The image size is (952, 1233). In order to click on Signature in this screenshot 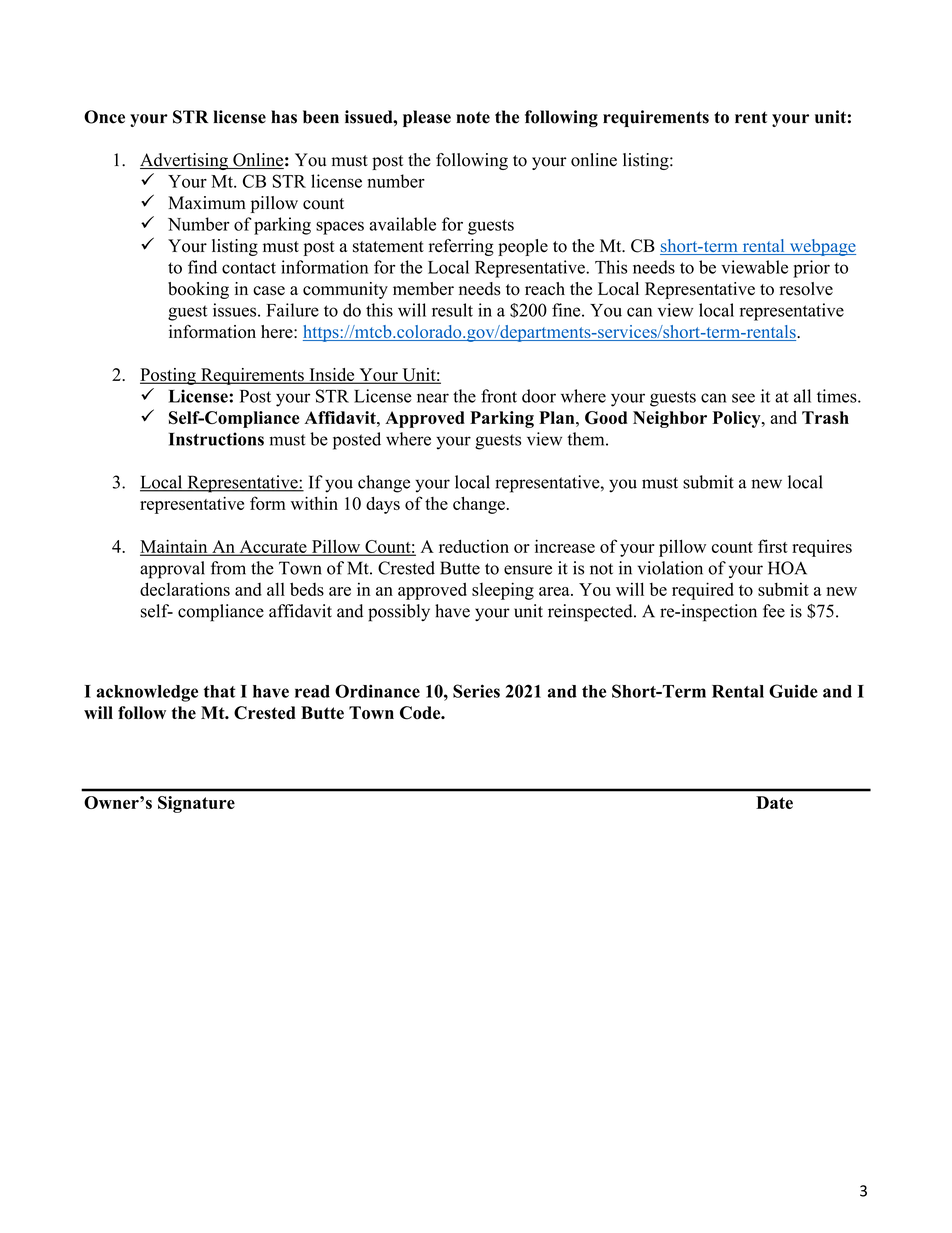, I will do `click(196, 804)`.
